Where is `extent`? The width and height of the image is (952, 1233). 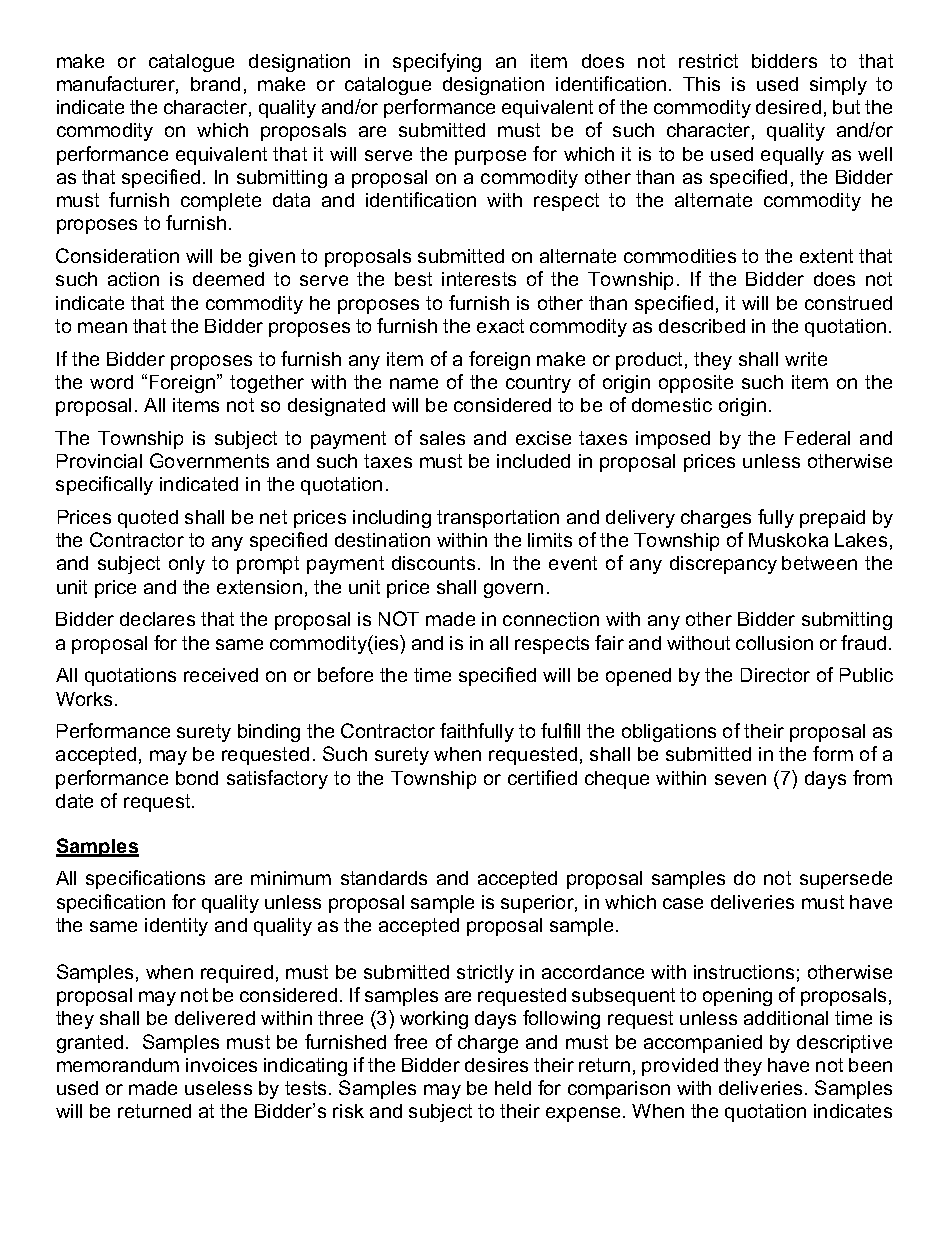 extent is located at coordinates (826, 256).
